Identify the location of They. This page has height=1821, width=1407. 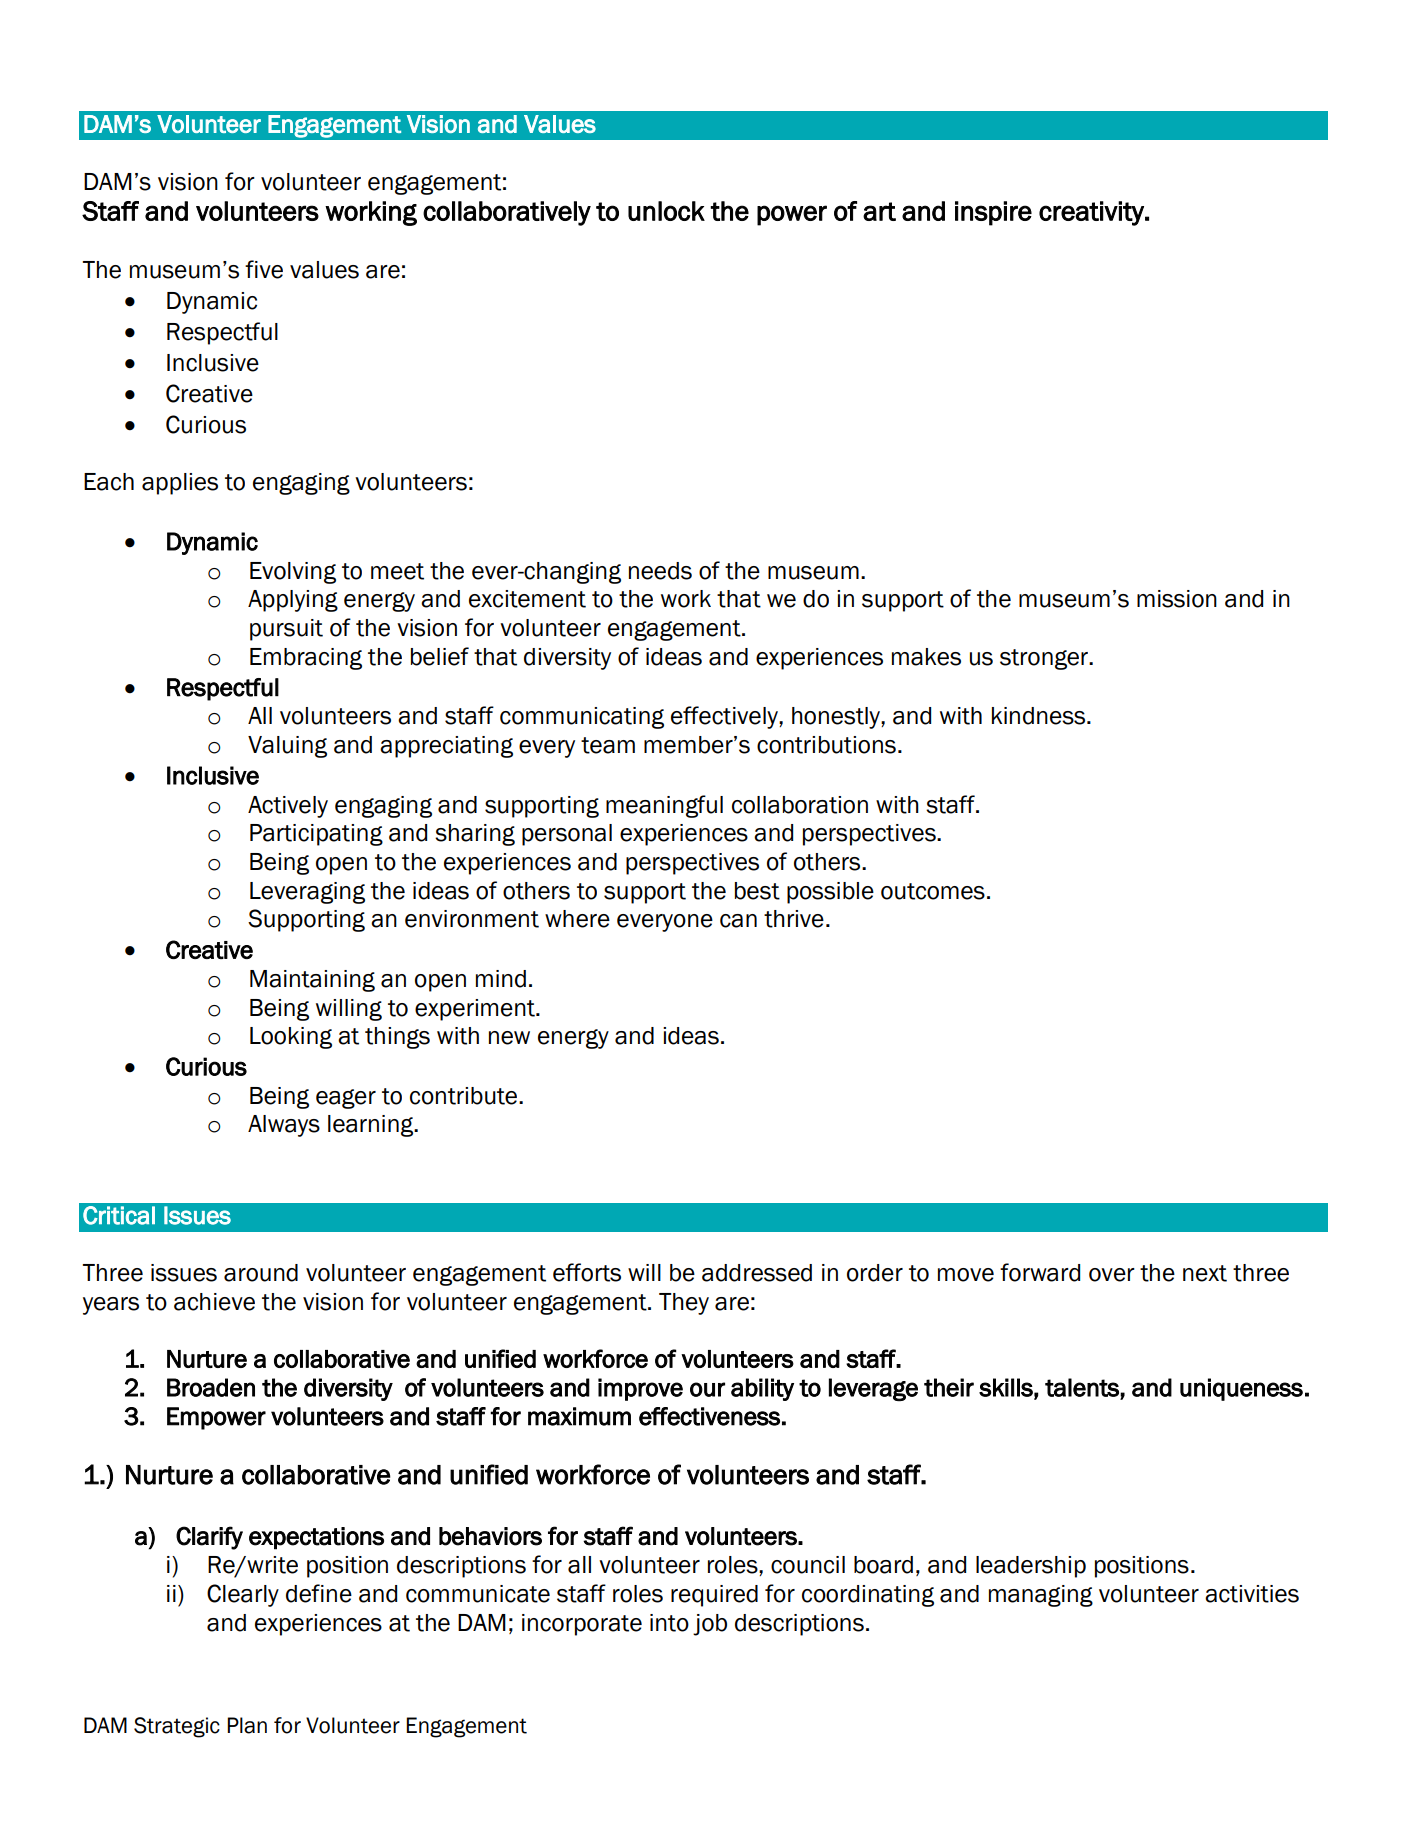
(684, 1304).
